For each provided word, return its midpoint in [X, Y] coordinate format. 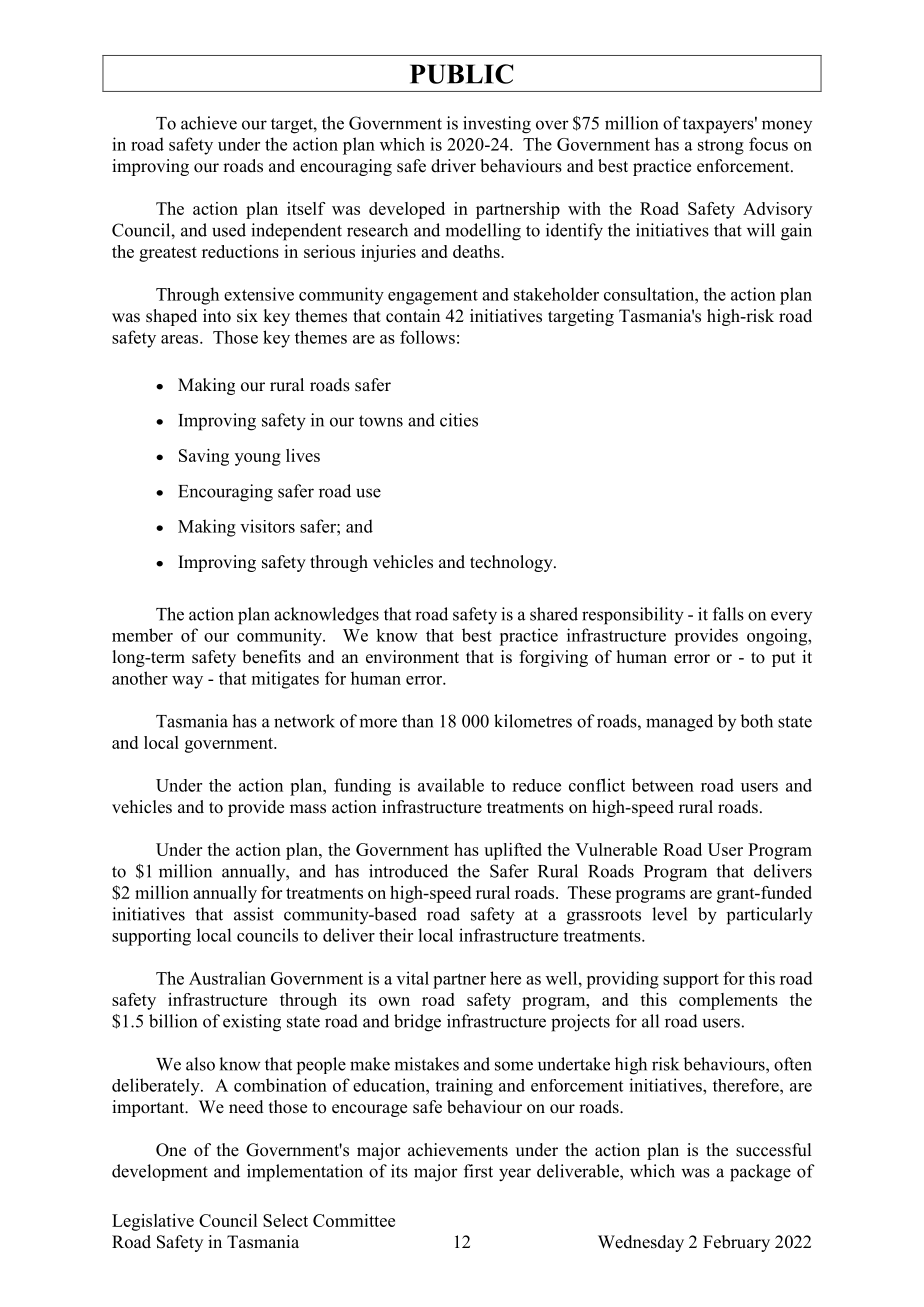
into [217, 316]
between [663, 785]
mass [308, 809]
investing [497, 125]
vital [412, 978]
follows [427, 337]
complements [728, 1001]
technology [512, 563]
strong [721, 147]
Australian [227, 978]
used [229, 230]
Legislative [153, 1222]
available [451, 785]
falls [728, 614]
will [761, 230]
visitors [267, 526]
